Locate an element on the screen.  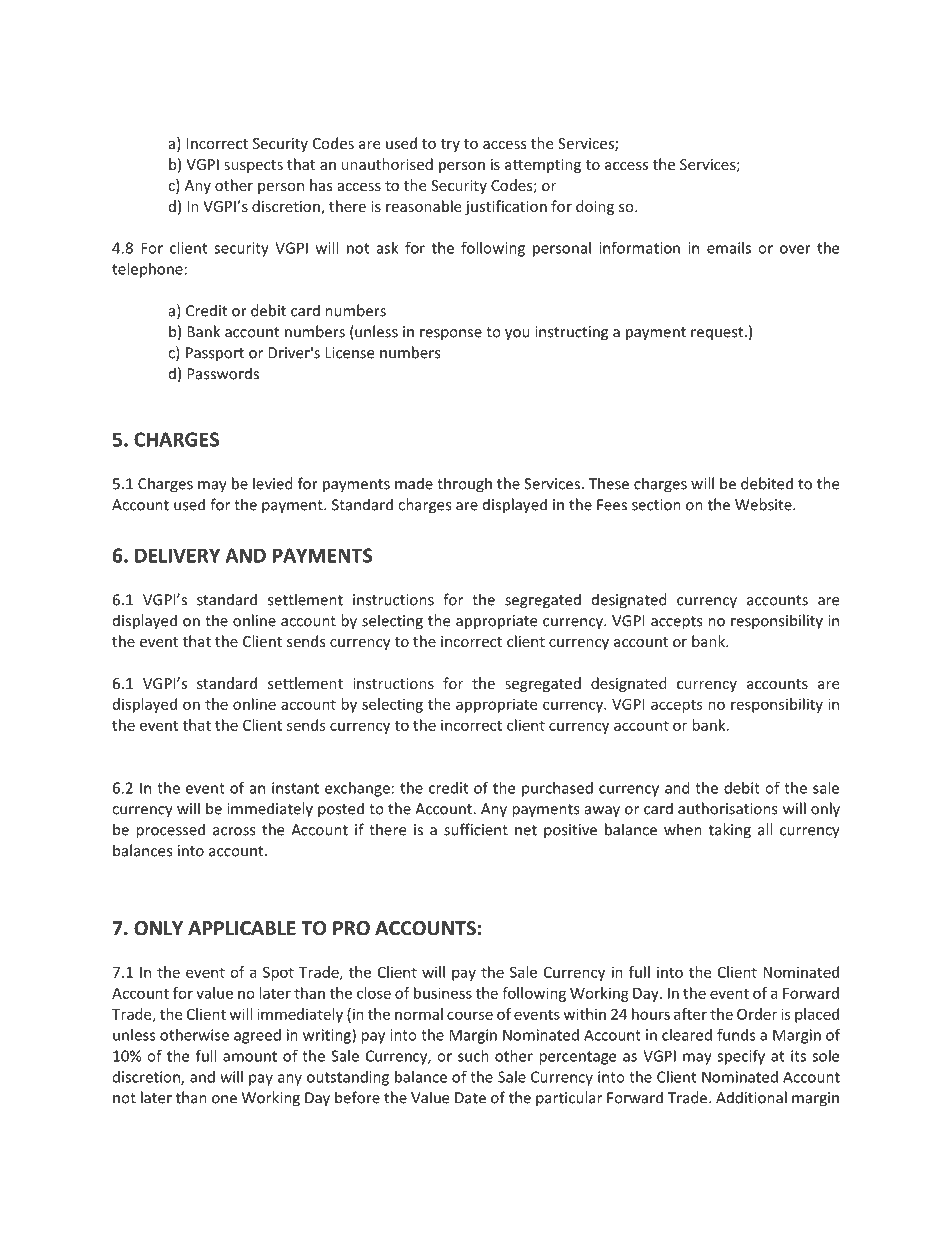
suspects is located at coordinates (253, 166).
